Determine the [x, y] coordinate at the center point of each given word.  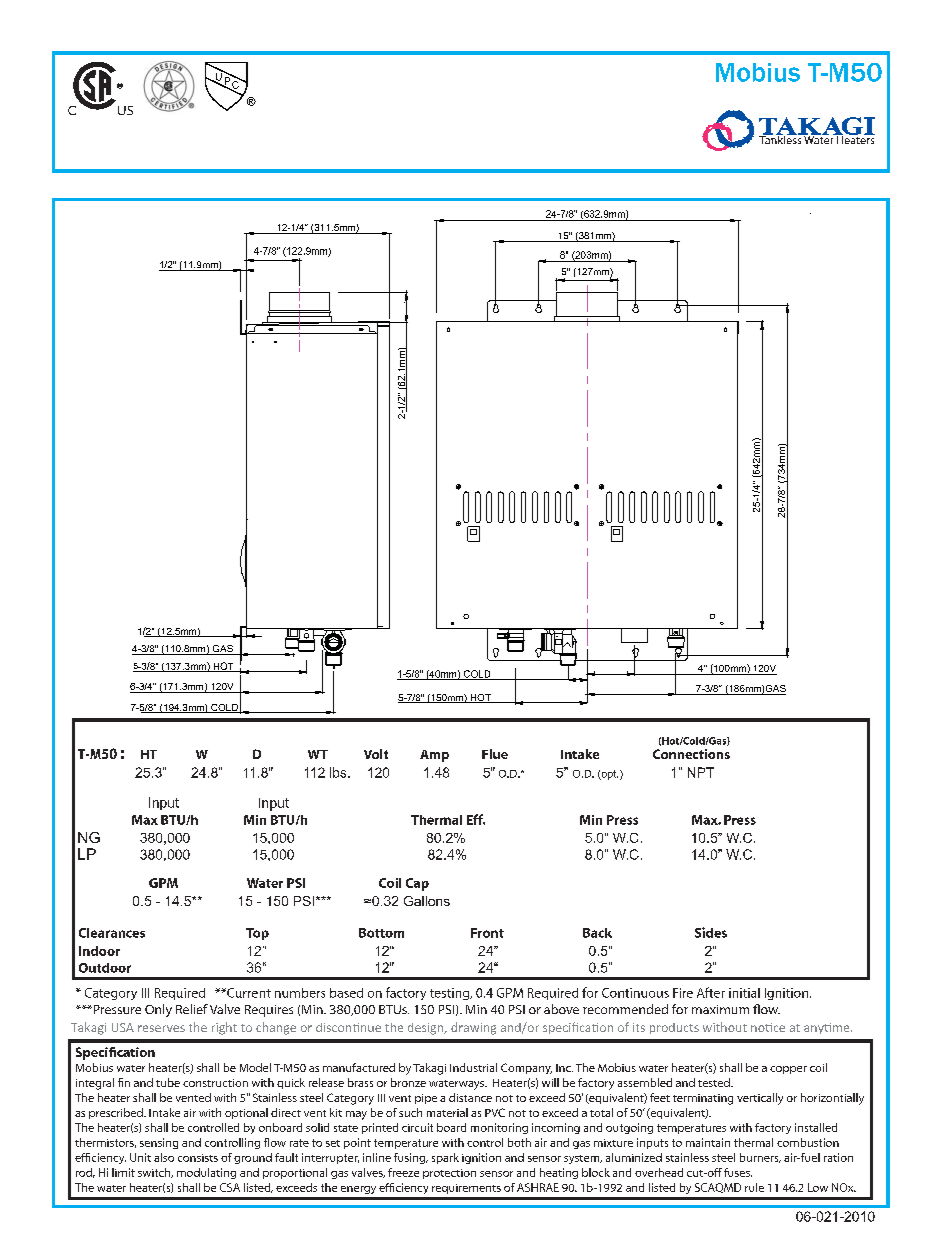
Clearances [112, 933]
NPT [701, 772]
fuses [738, 1172]
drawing [473, 1028]
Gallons [427, 901]
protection [449, 1174]
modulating [206, 1173]
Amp [434, 756]
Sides [711, 932]
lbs [339, 772]
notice [768, 1027]
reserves [161, 1028]
